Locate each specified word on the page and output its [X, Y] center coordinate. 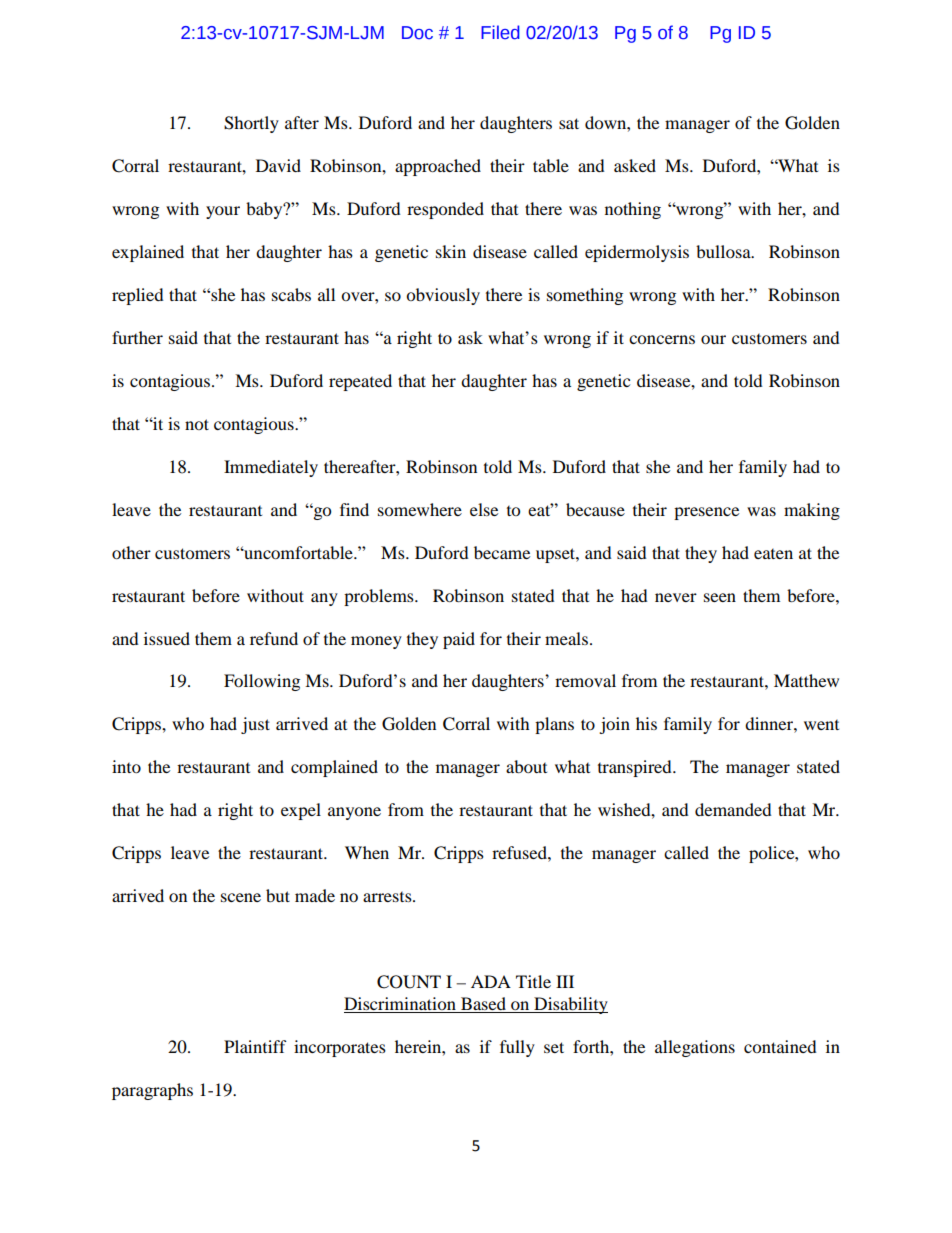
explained [148, 253]
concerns [662, 339]
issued [167, 638]
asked [635, 165]
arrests [388, 897]
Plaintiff [255, 1046]
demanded [733, 809]
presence [706, 513]
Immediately [271, 468]
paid [459, 640]
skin [451, 251]
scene [241, 897]
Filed [500, 32]
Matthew [806, 680]
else [484, 509]
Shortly [251, 124]
